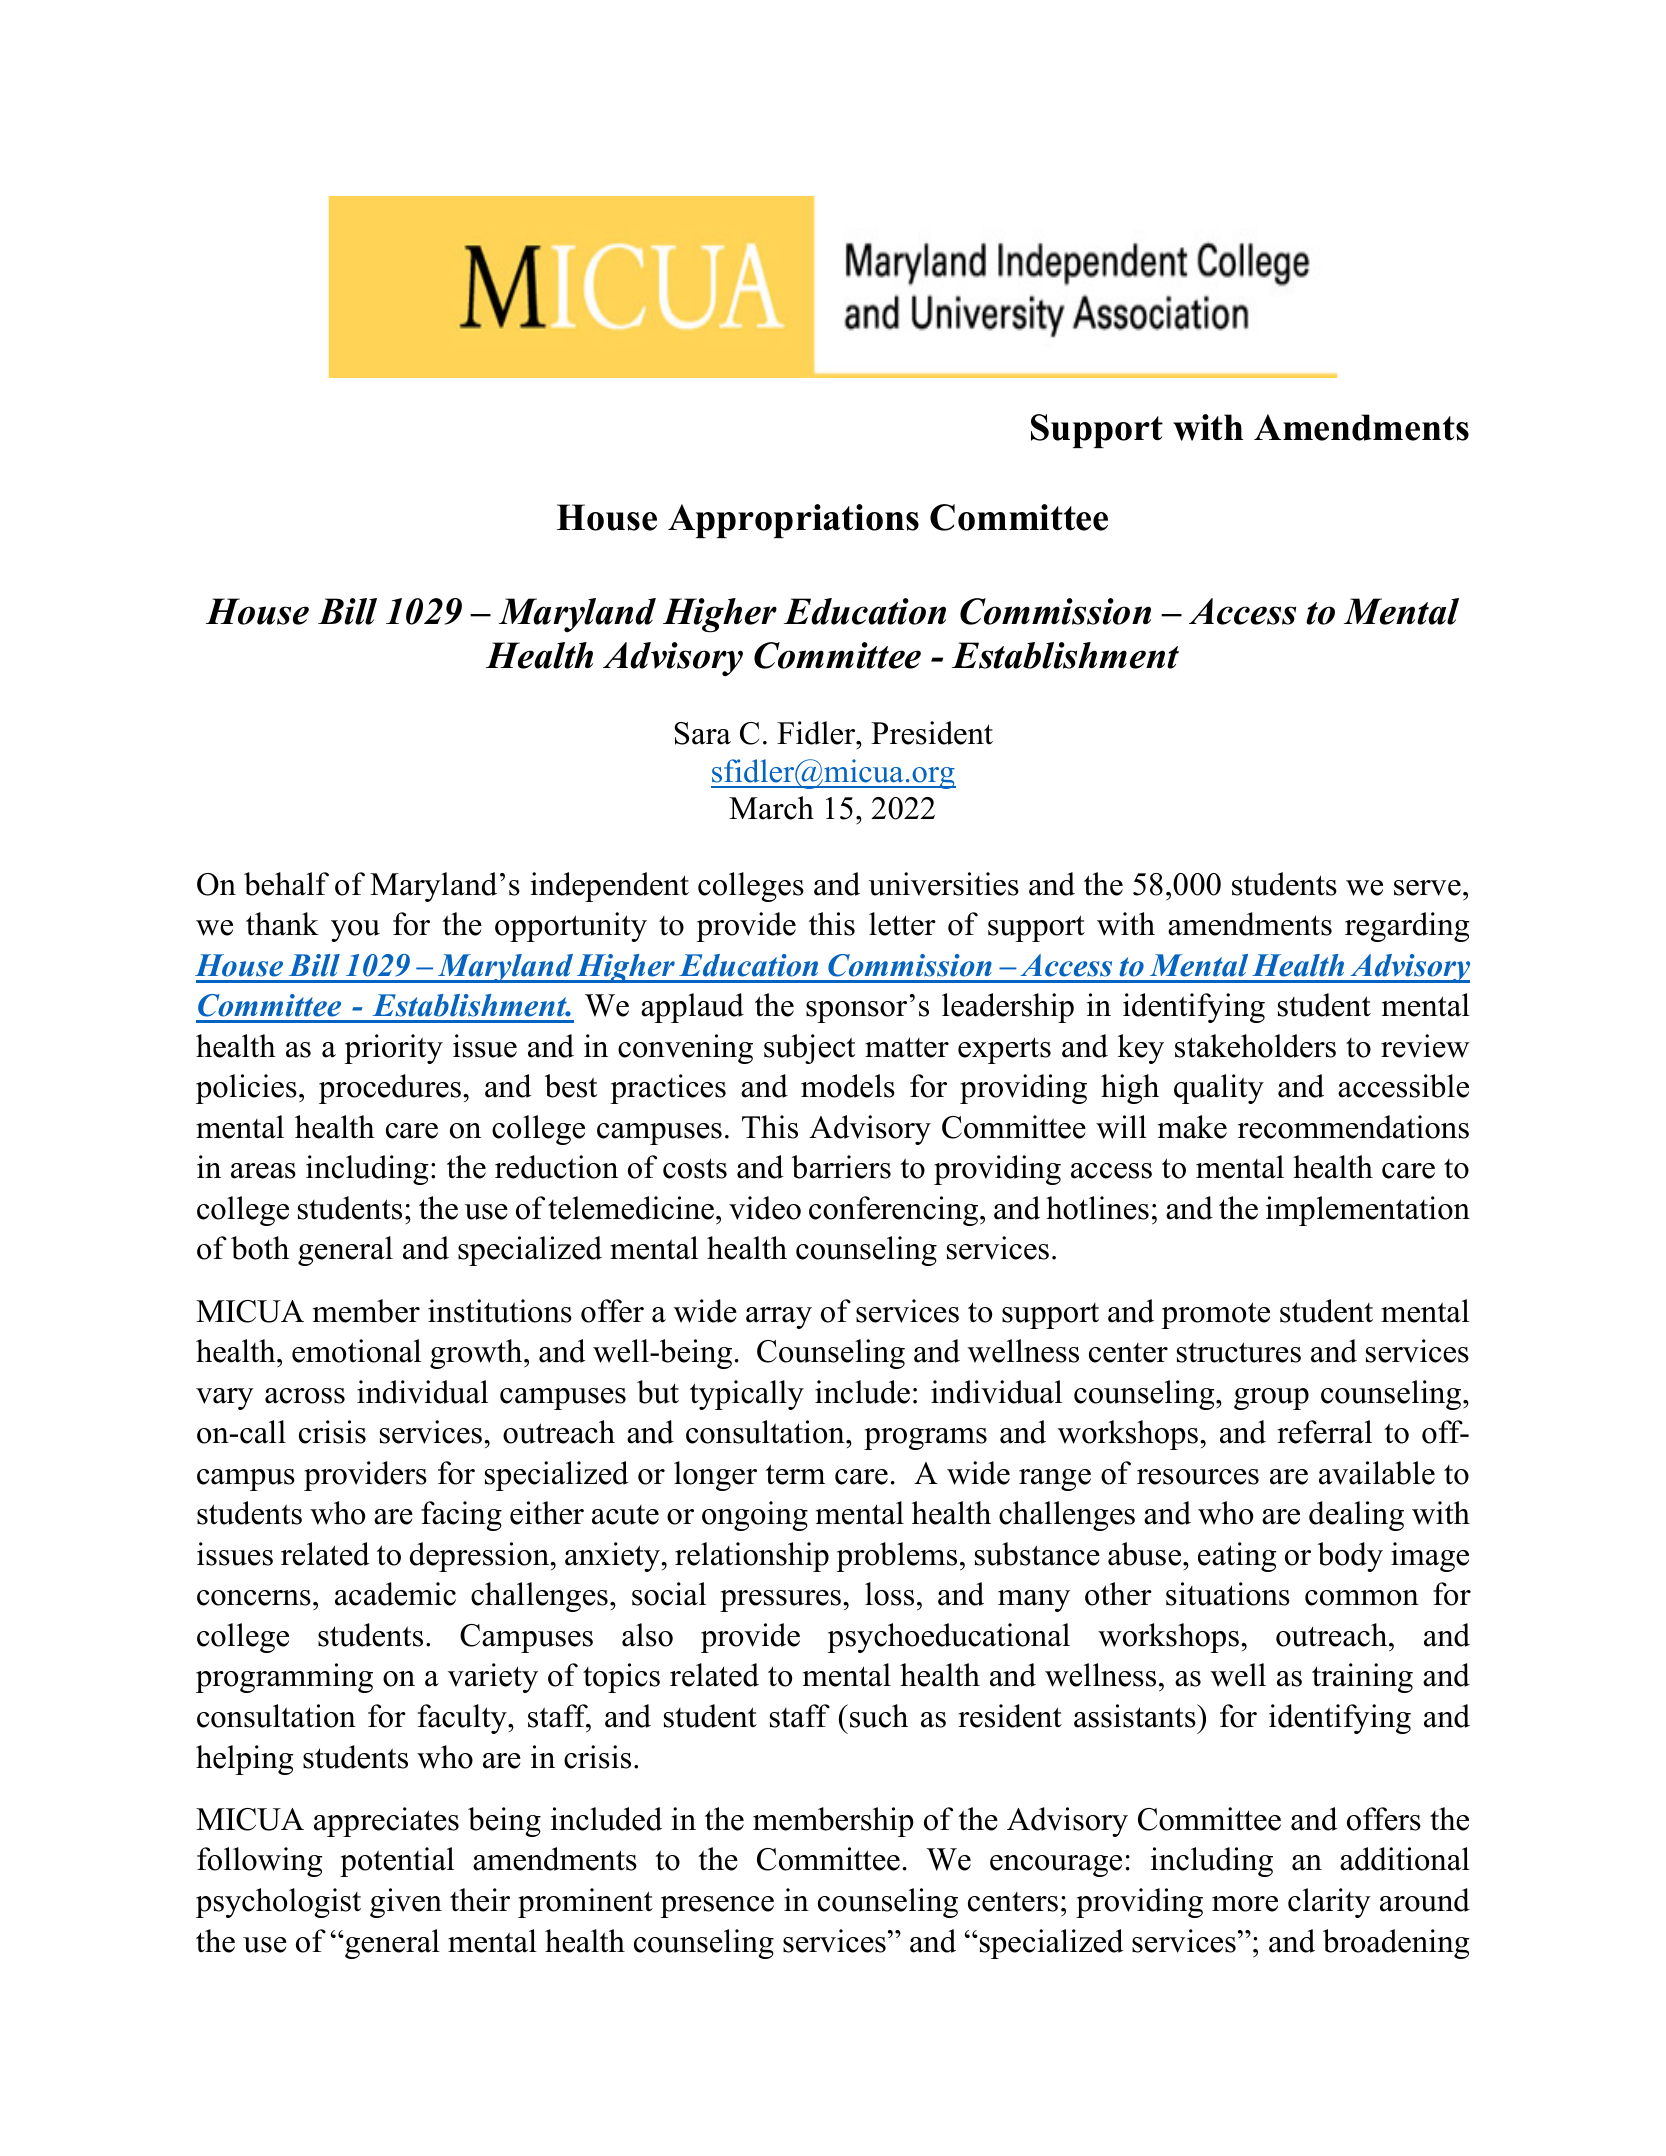  I want to click on referral, so click(1324, 1432).
